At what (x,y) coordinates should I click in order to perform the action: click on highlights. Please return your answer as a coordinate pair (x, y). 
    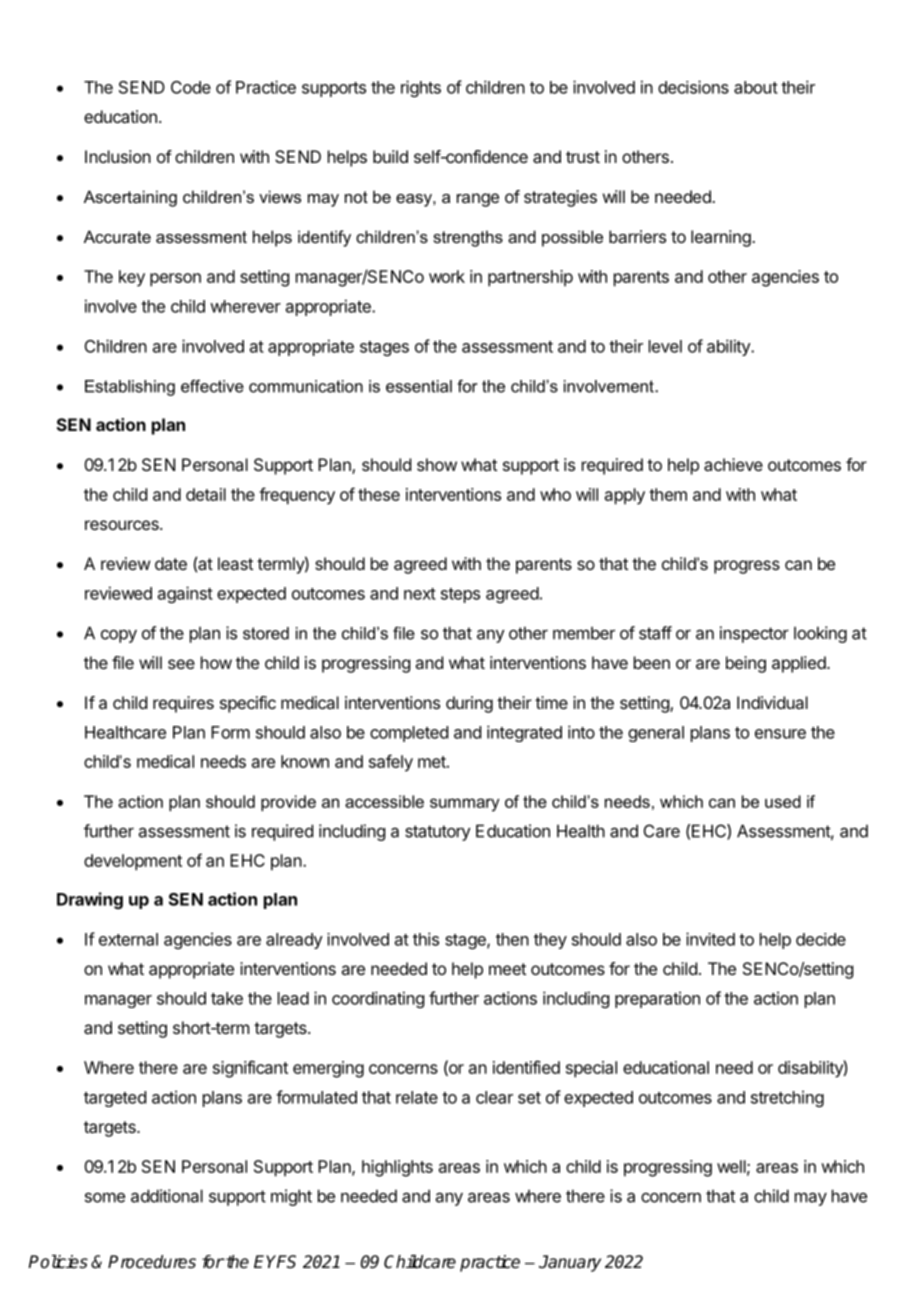
    Looking at the image, I should click on (397, 1168).
